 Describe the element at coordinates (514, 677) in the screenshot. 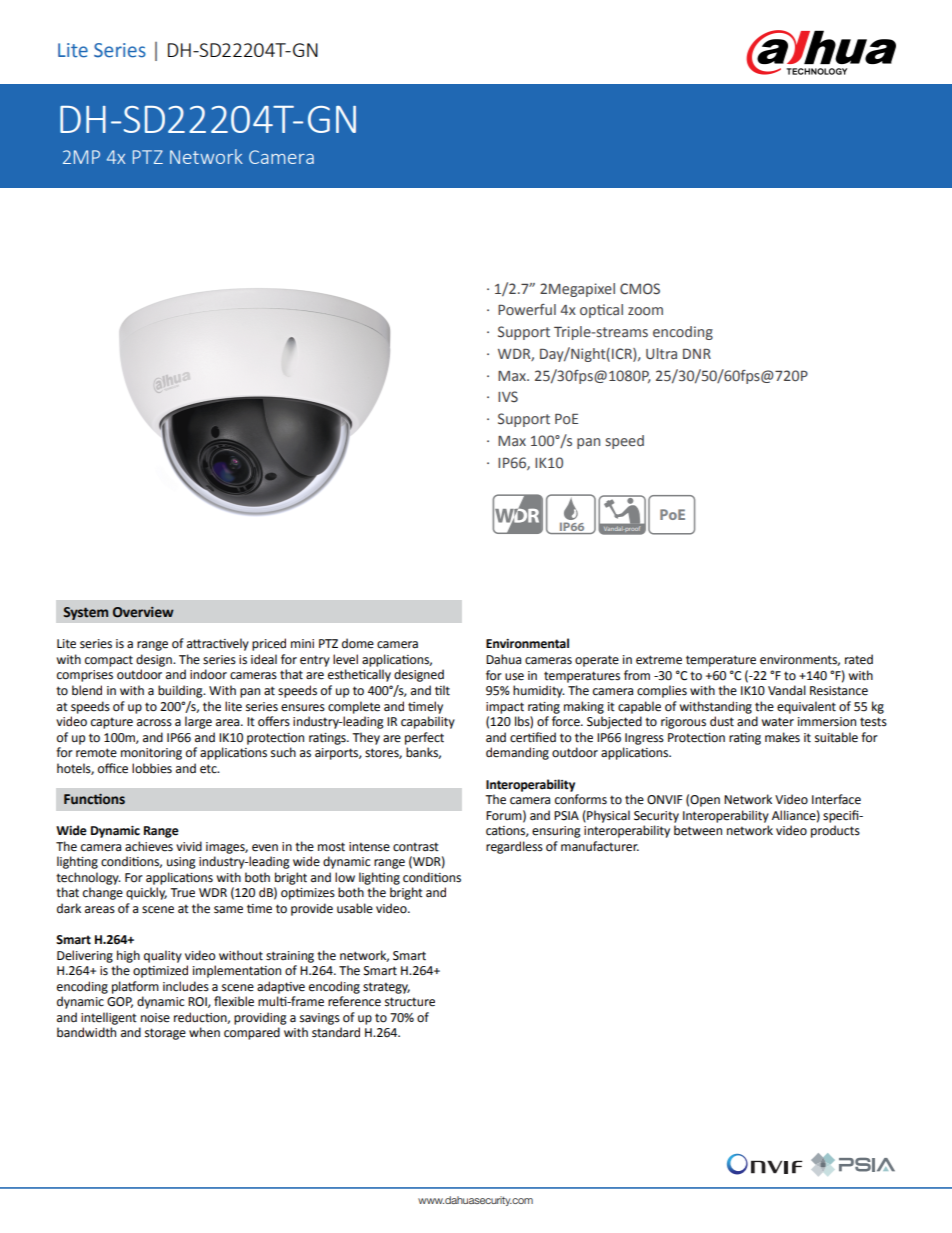

I see `use` at that location.
